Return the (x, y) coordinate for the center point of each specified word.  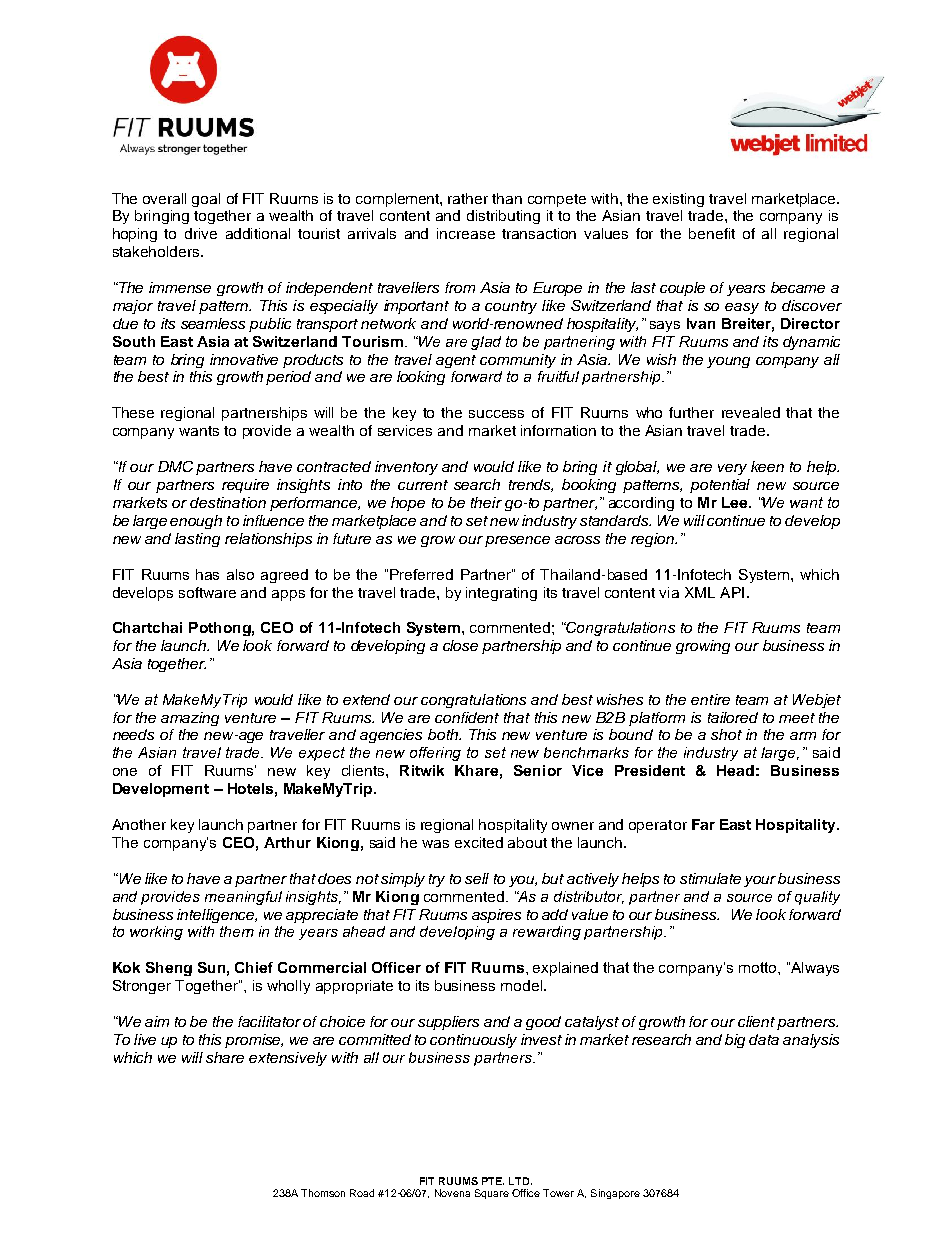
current (423, 485)
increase (466, 233)
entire (710, 699)
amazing (190, 719)
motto (759, 967)
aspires (496, 916)
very (732, 469)
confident (467, 717)
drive (201, 233)
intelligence (217, 916)
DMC (175, 466)
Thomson (323, 1193)
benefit (712, 233)
